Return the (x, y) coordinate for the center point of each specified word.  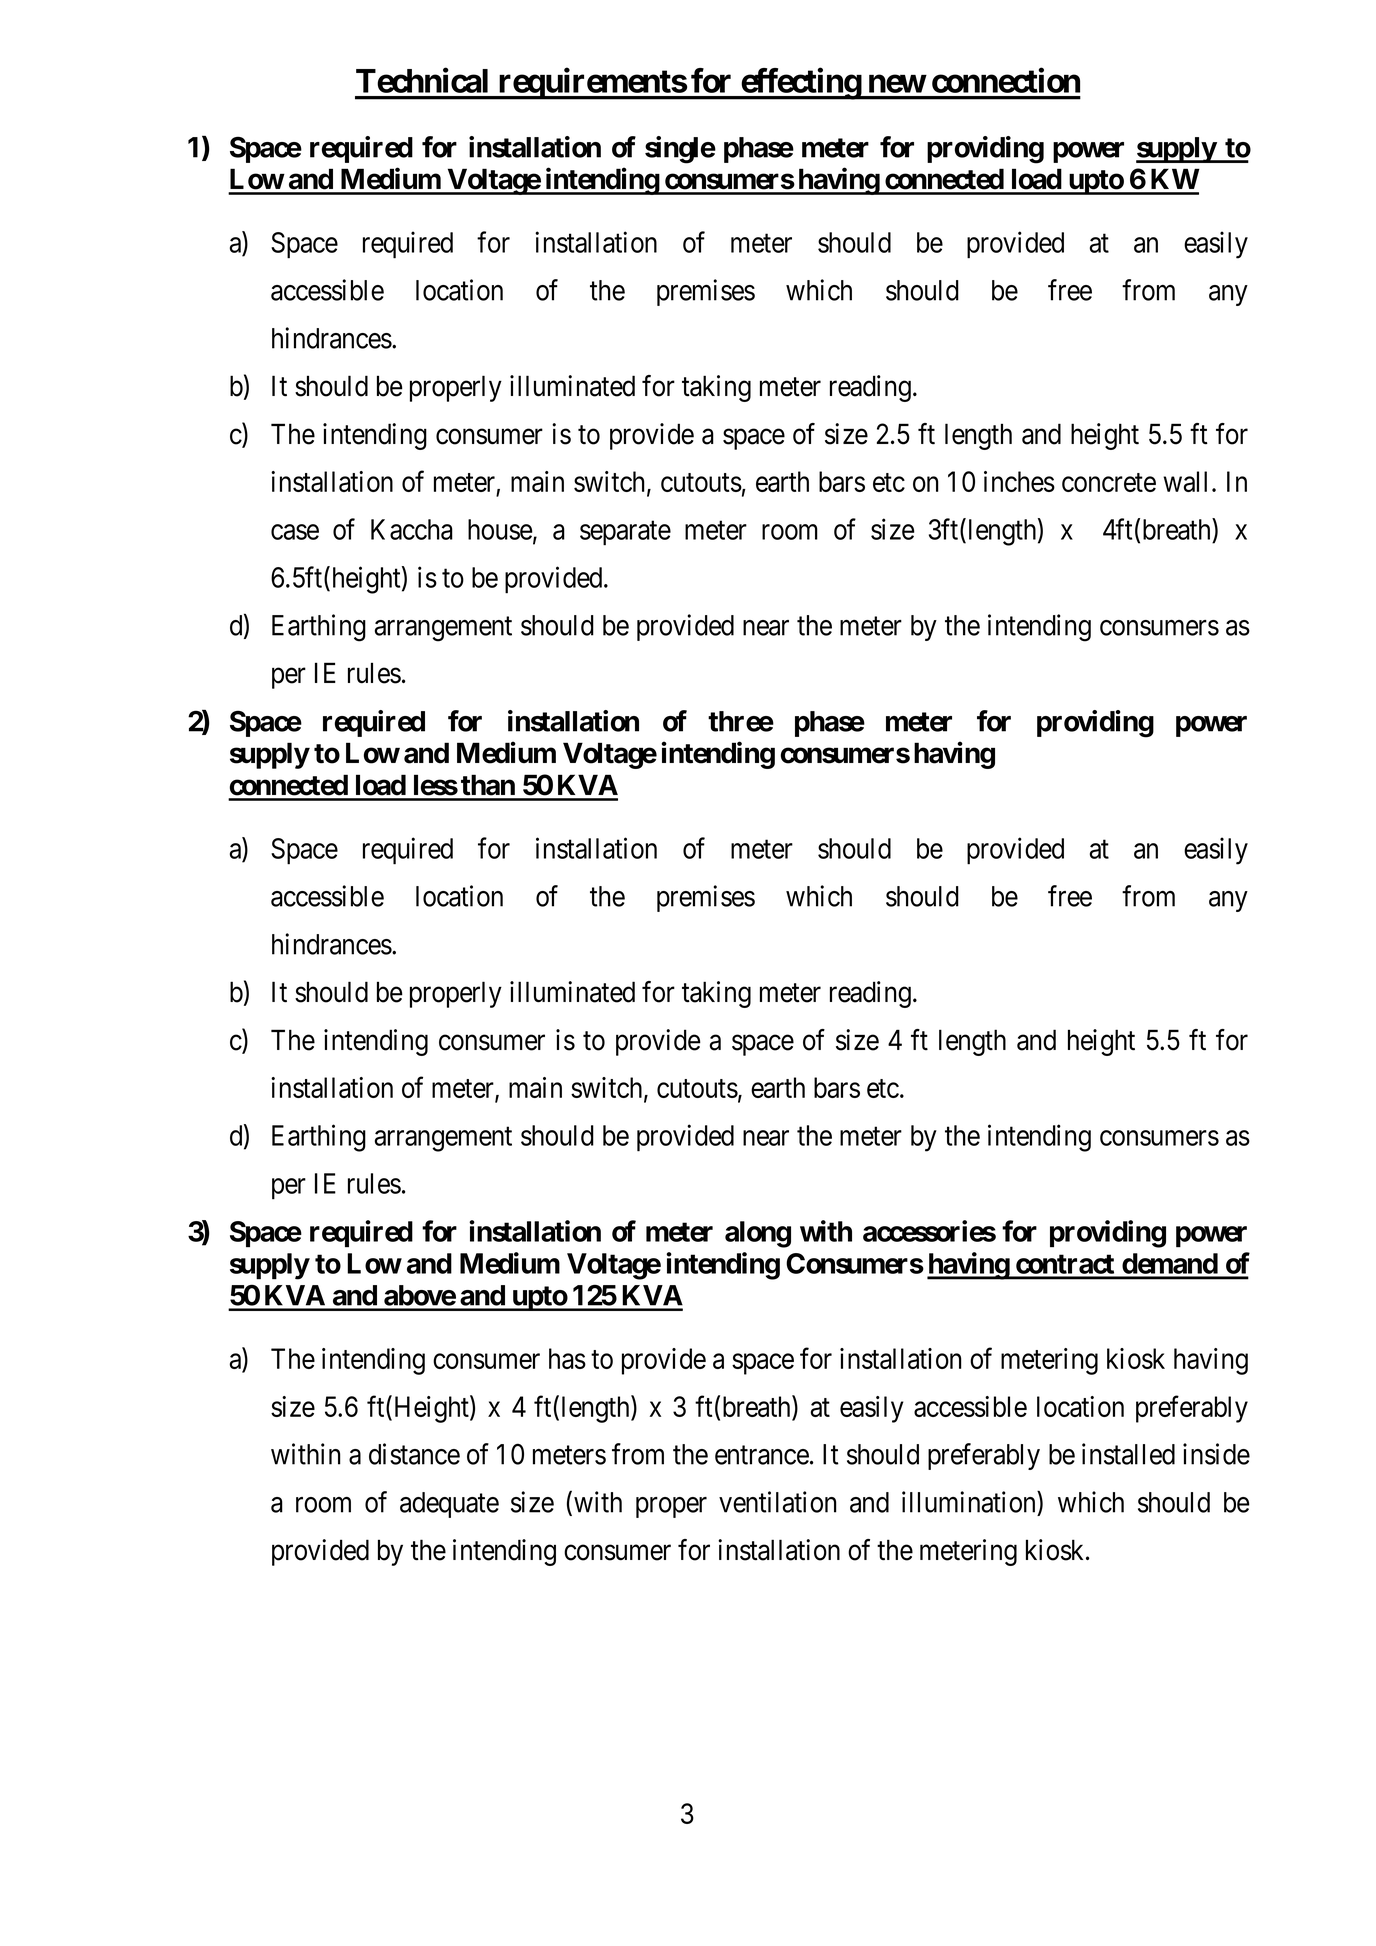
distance (414, 1454)
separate (625, 533)
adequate (449, 1505)
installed (1128, 1454)
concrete (1109, 482)
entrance (762, 1455)
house (500, 529)
